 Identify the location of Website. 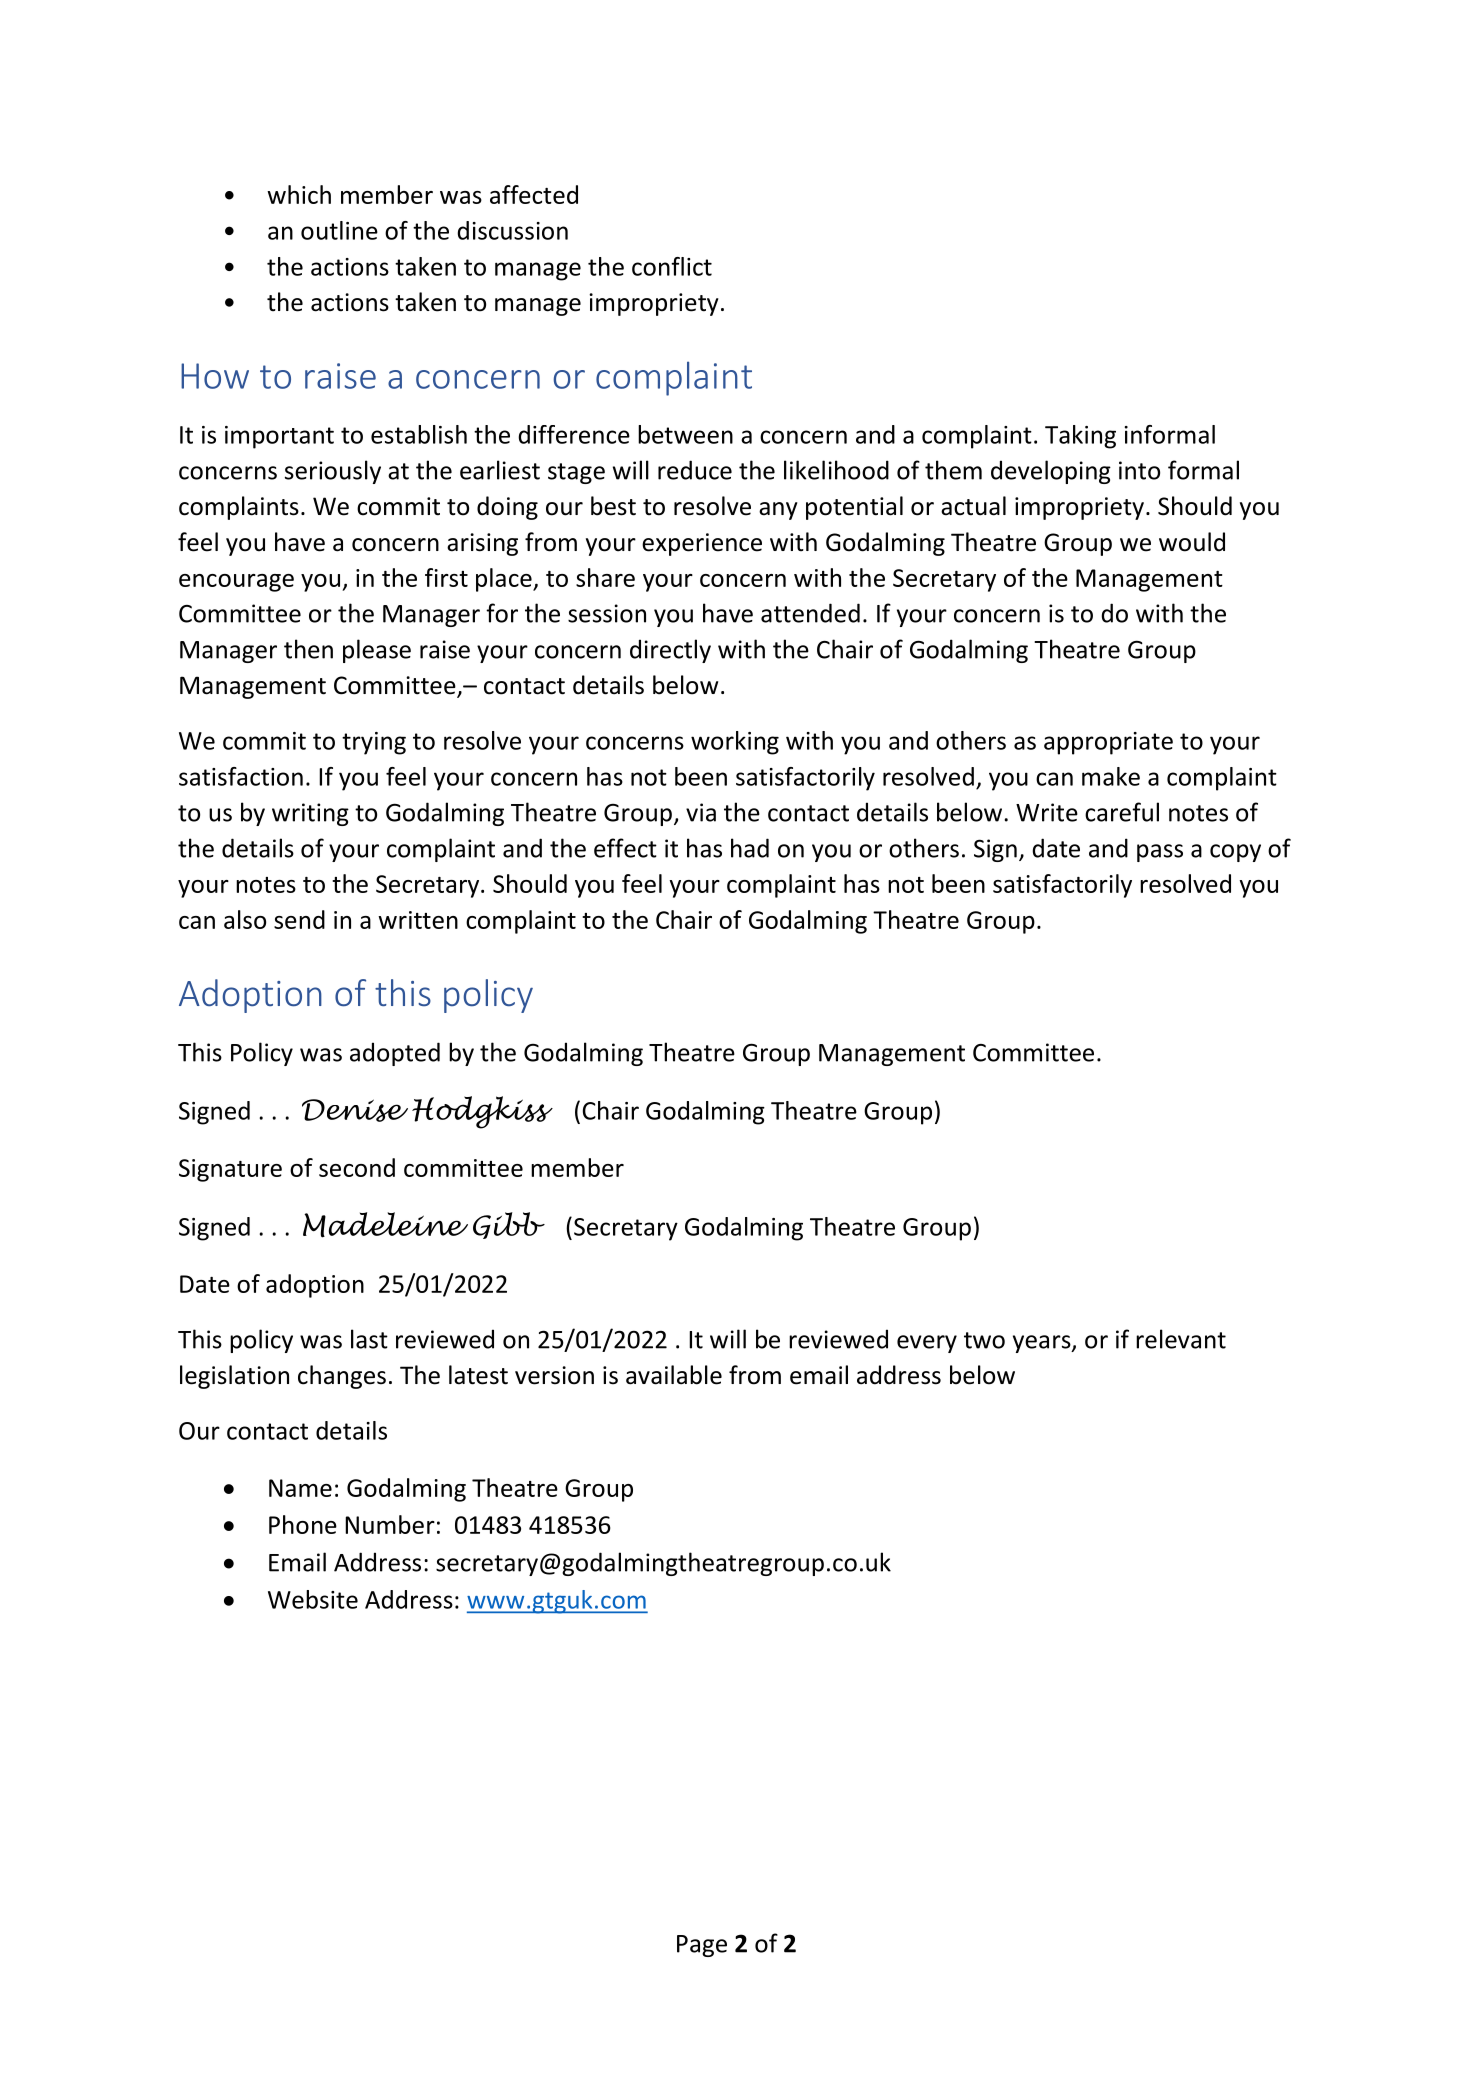
(313, 1599).
